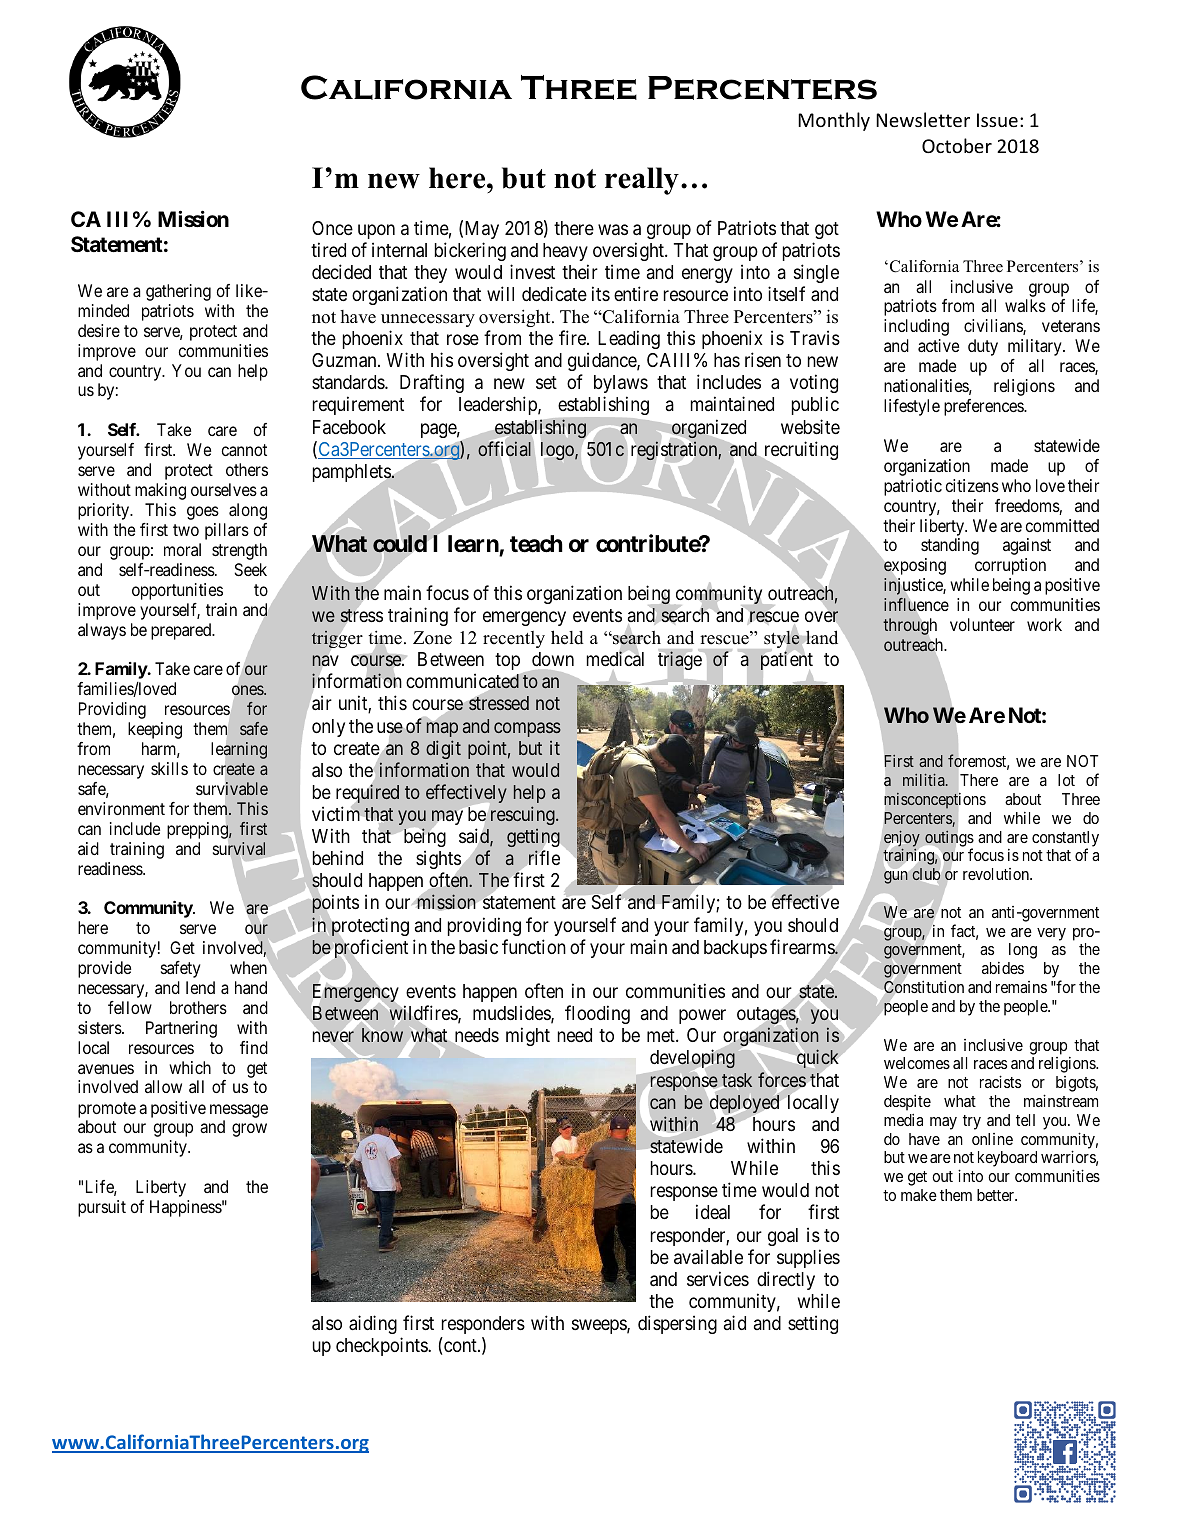  I want to click on setting, so click(813, 1324).
